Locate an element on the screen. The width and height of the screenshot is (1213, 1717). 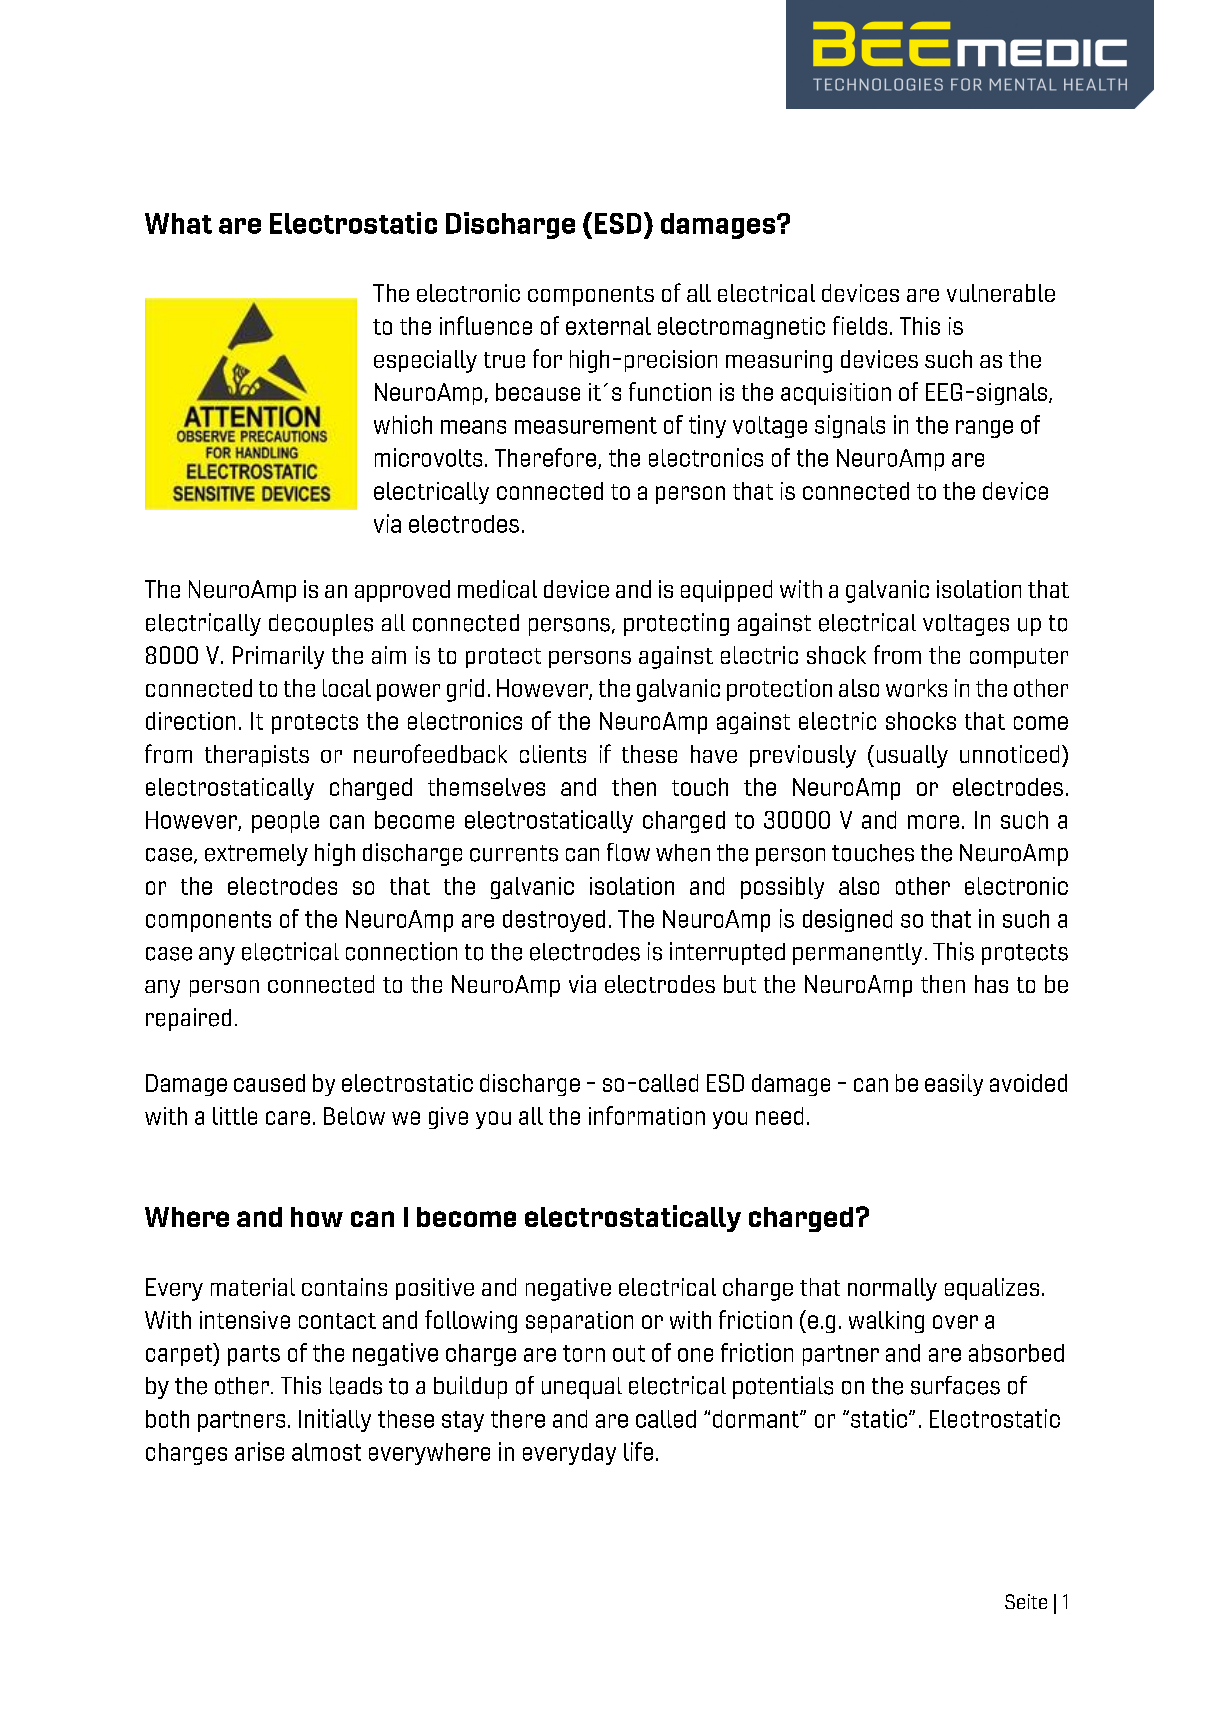
vulnerable is located at coordinates (1001, 293).
